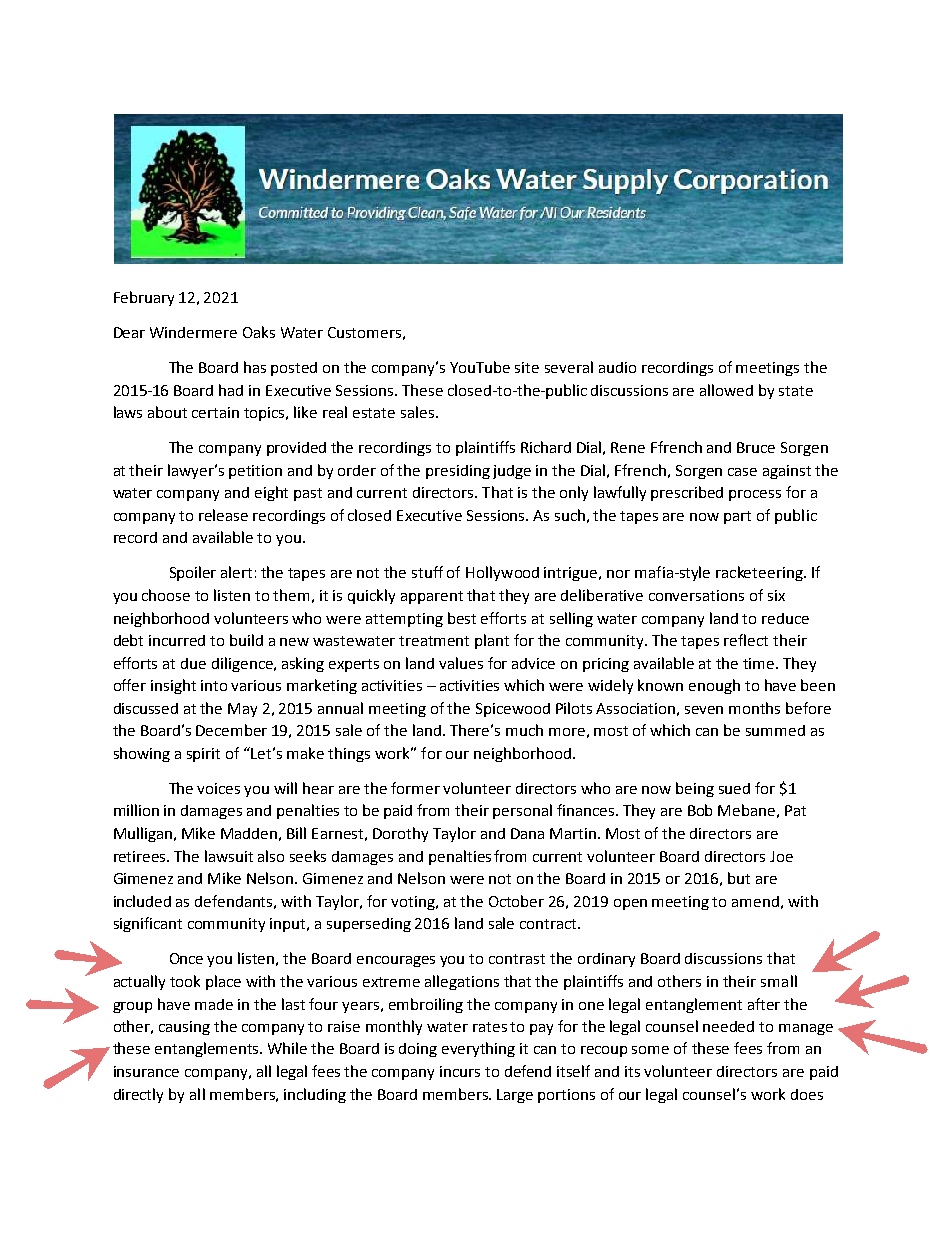 The image size is (952, 1233). What do you see at coordinates (218, 788) in the screenshot?
I see `voices` at bounding box center [218, 788].
